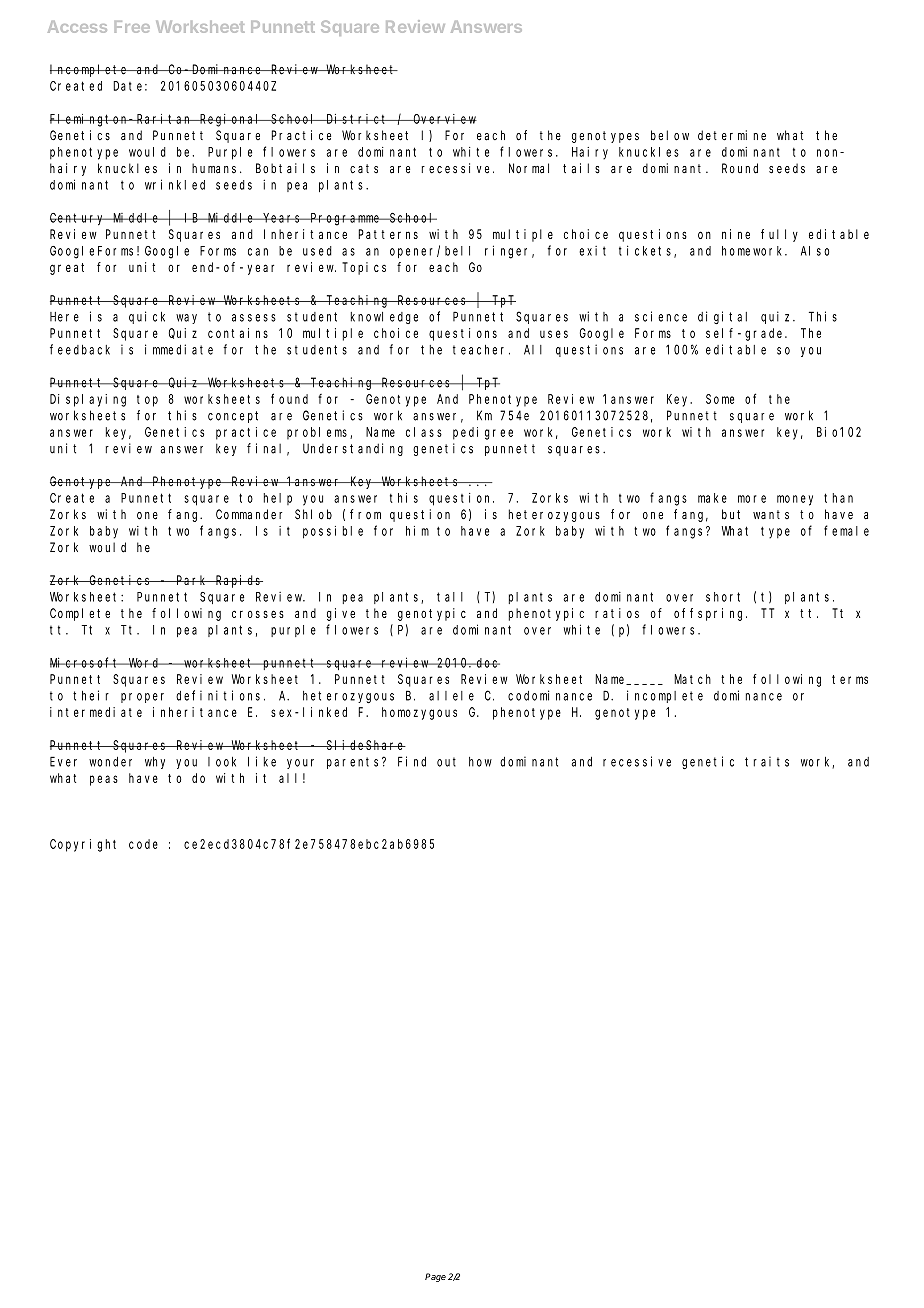  I want to click on nine, so click(736, 234).
